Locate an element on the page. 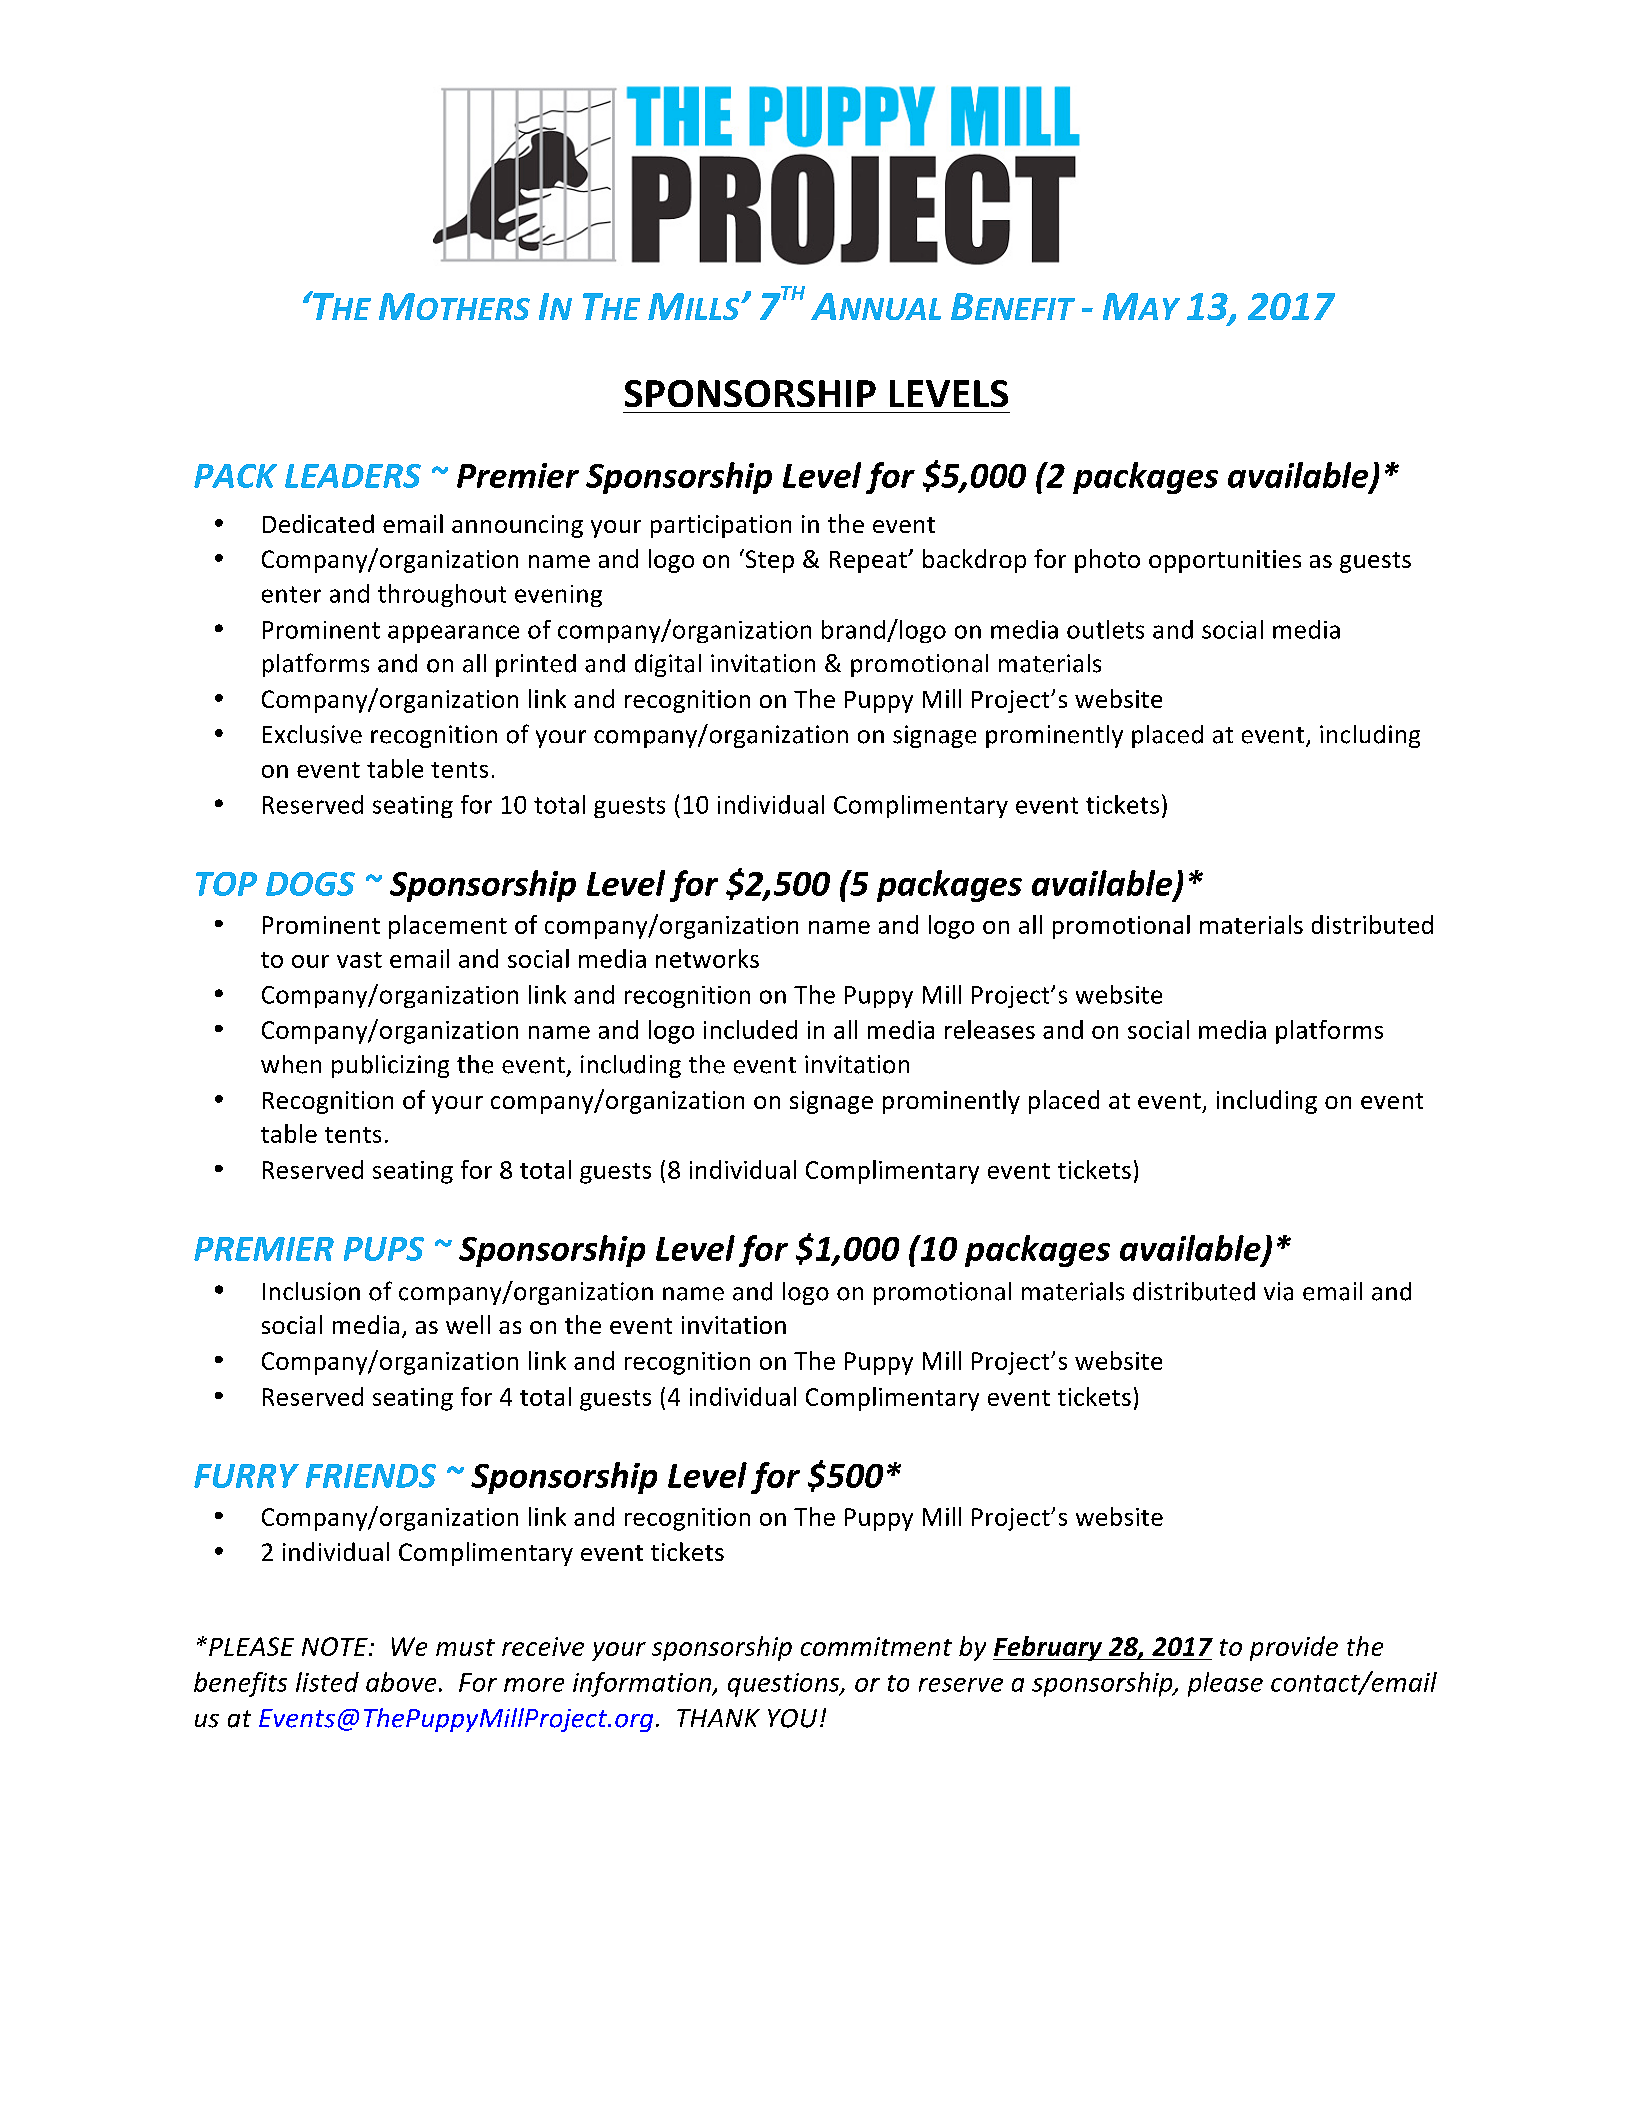  releases is located at coordinates (990, 1029).
